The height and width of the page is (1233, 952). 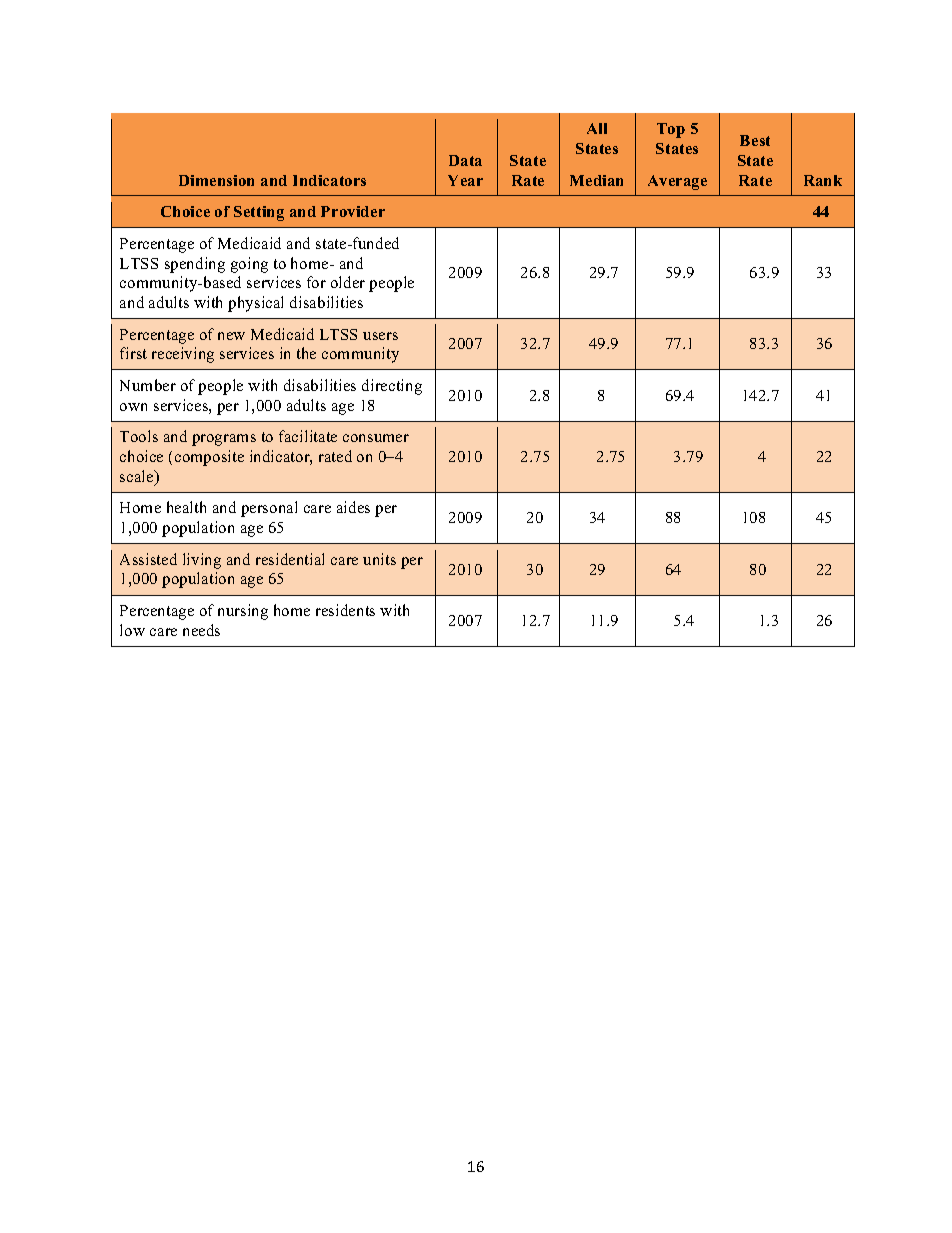 What do you see at coordinates (345, 610) in the page?
I see `residents` at bounding box center [345, 610].
